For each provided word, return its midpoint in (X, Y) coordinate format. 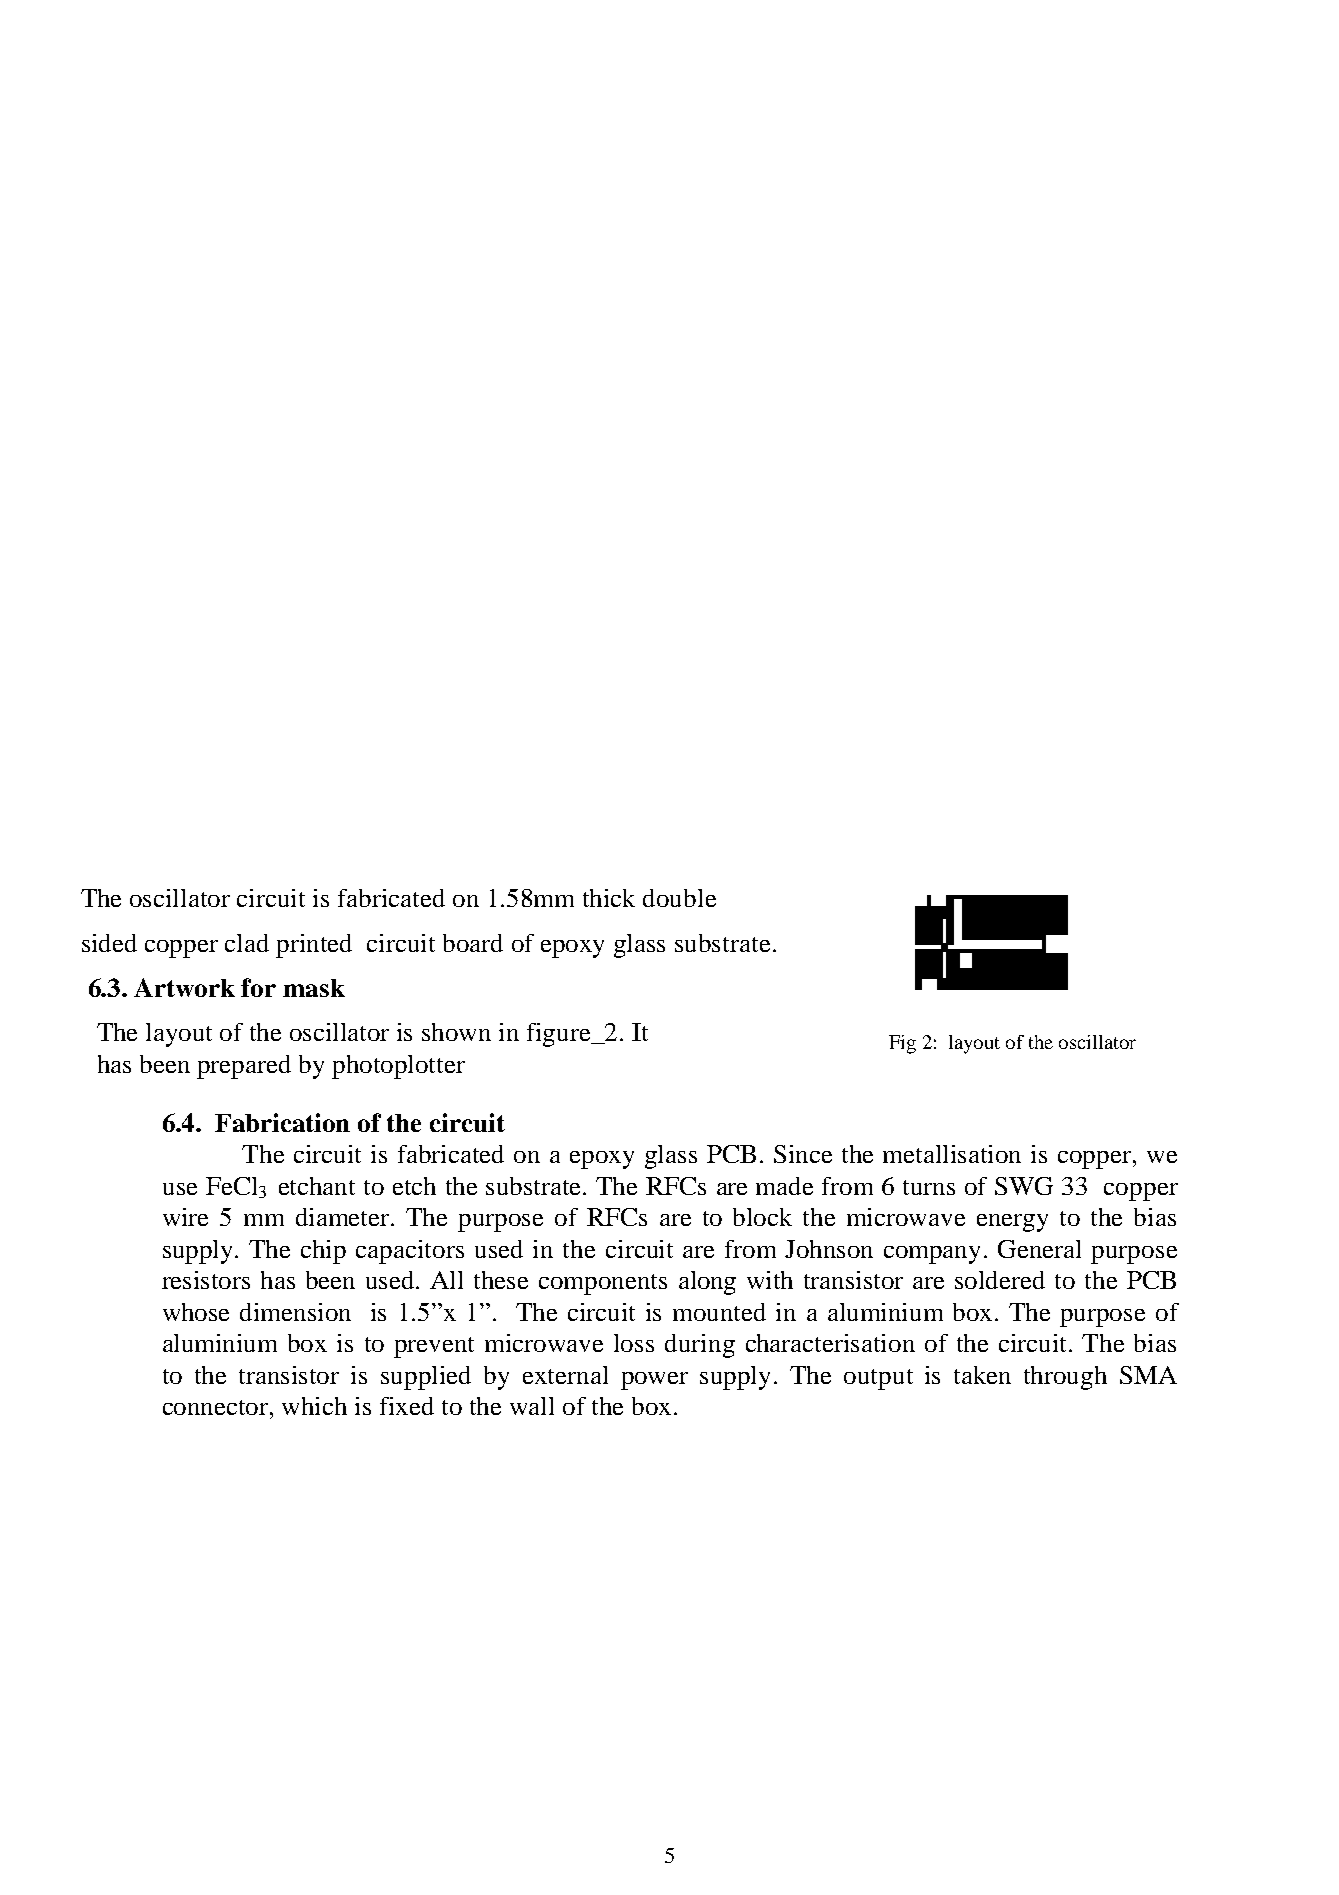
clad (247, 943)
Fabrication (282, 1122)
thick (609, 898)
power (654, 1381)
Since (803, 1154)
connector (217, 1407)
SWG (1024, 1186)
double (679, 898)
